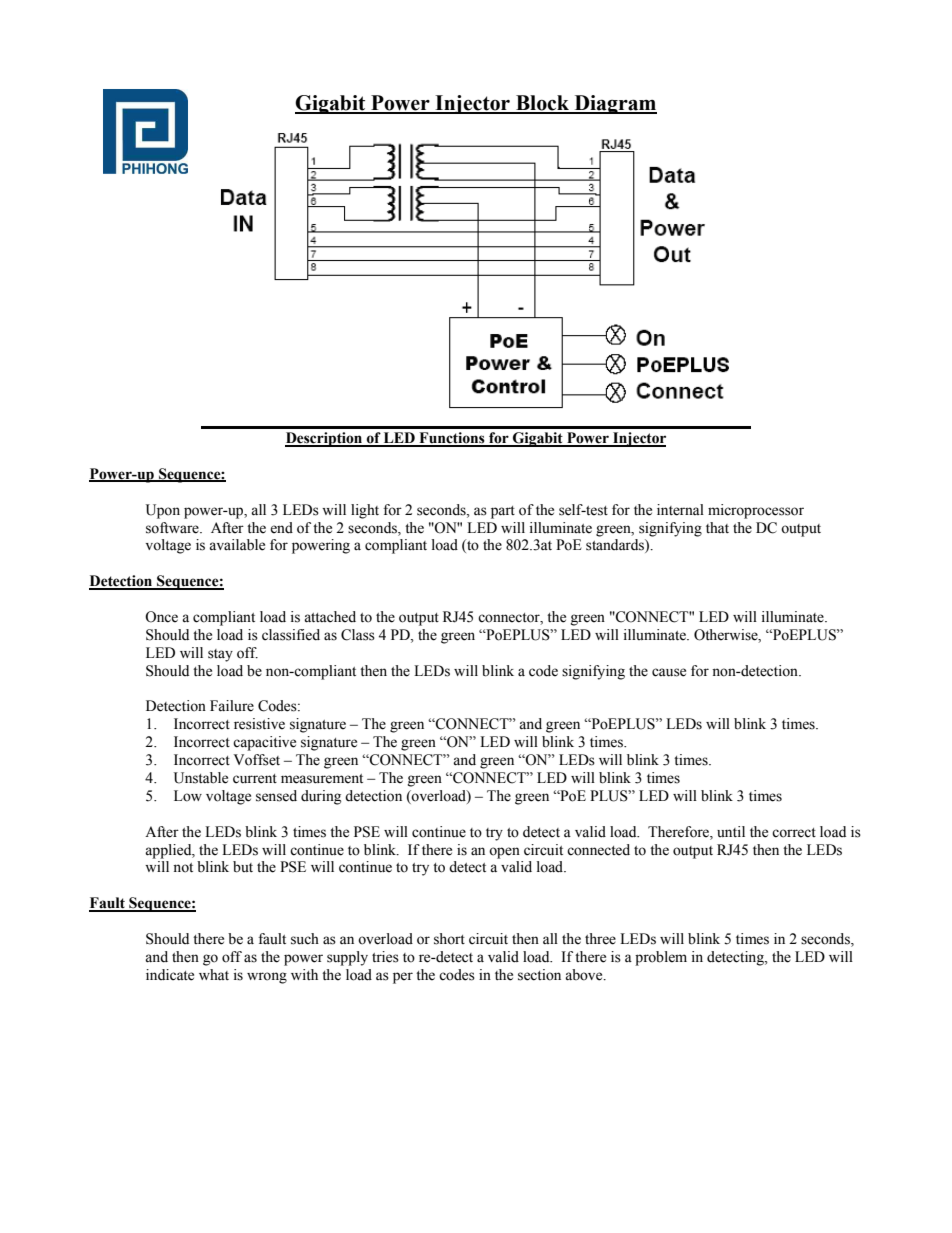  I want to click on Block, so click(543, 104).
